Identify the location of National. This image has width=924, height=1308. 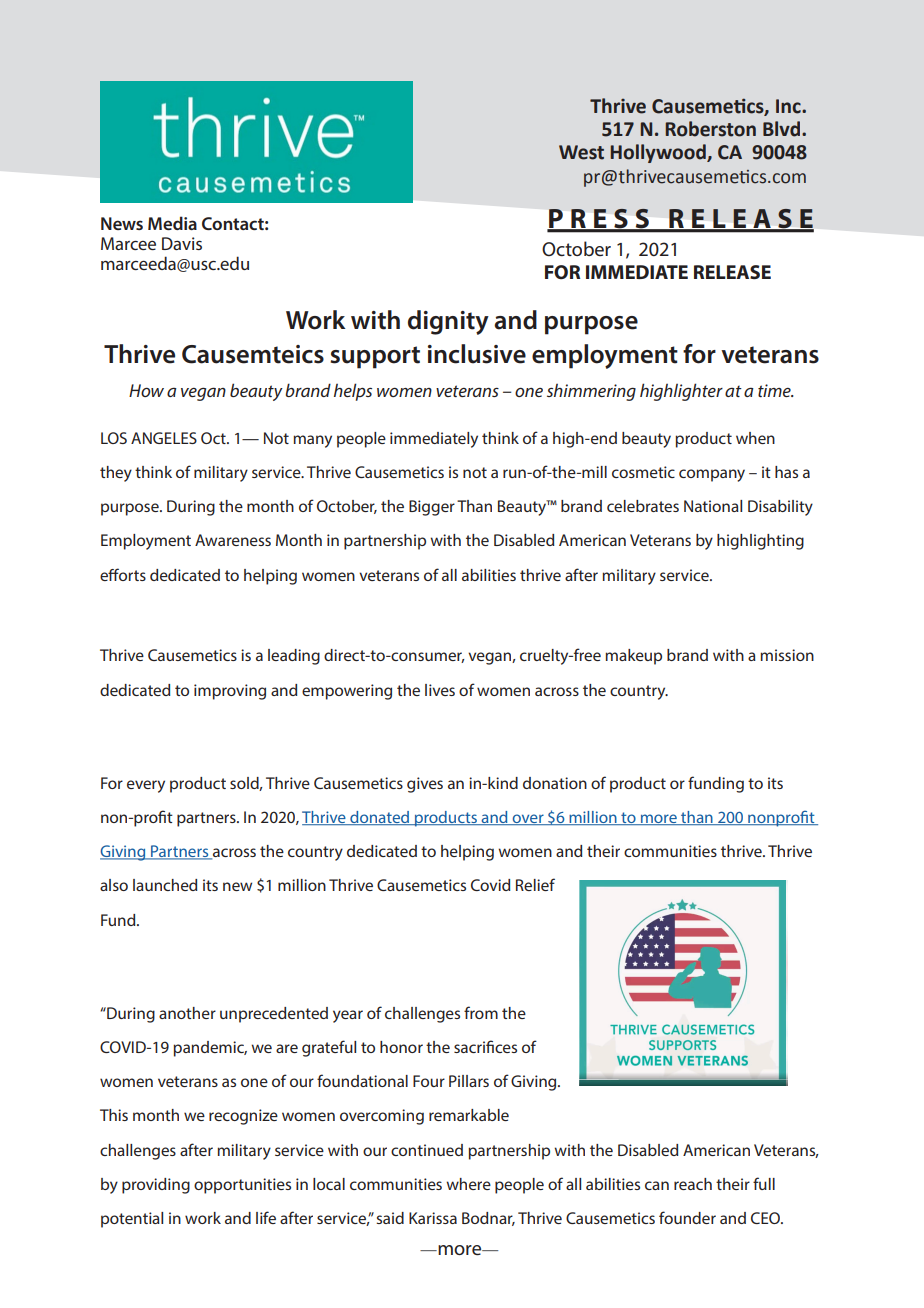
(713, 506).
